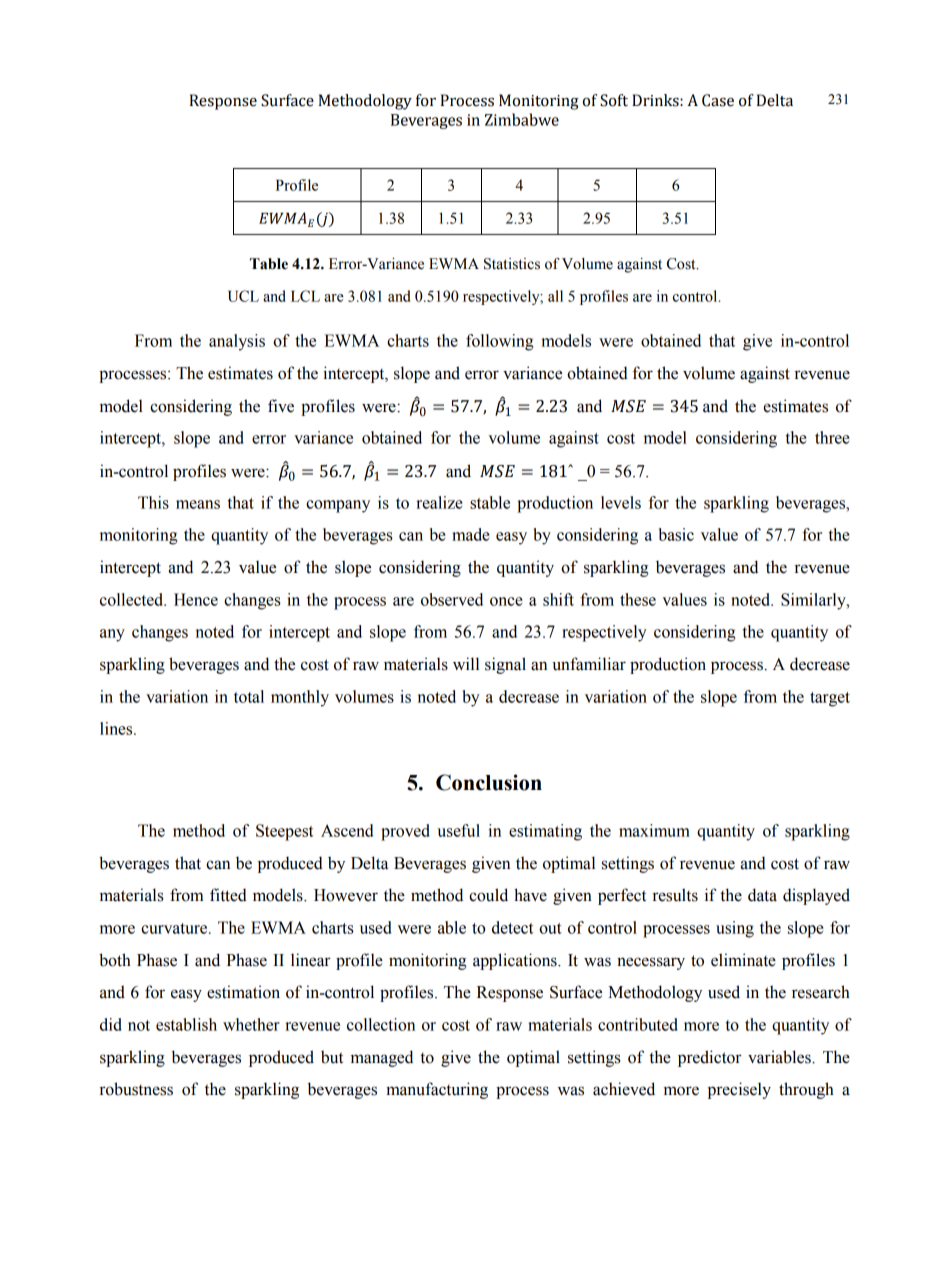 This screenshot has height=1288, width=949. I want to click on UCL, so click(243, 296).
